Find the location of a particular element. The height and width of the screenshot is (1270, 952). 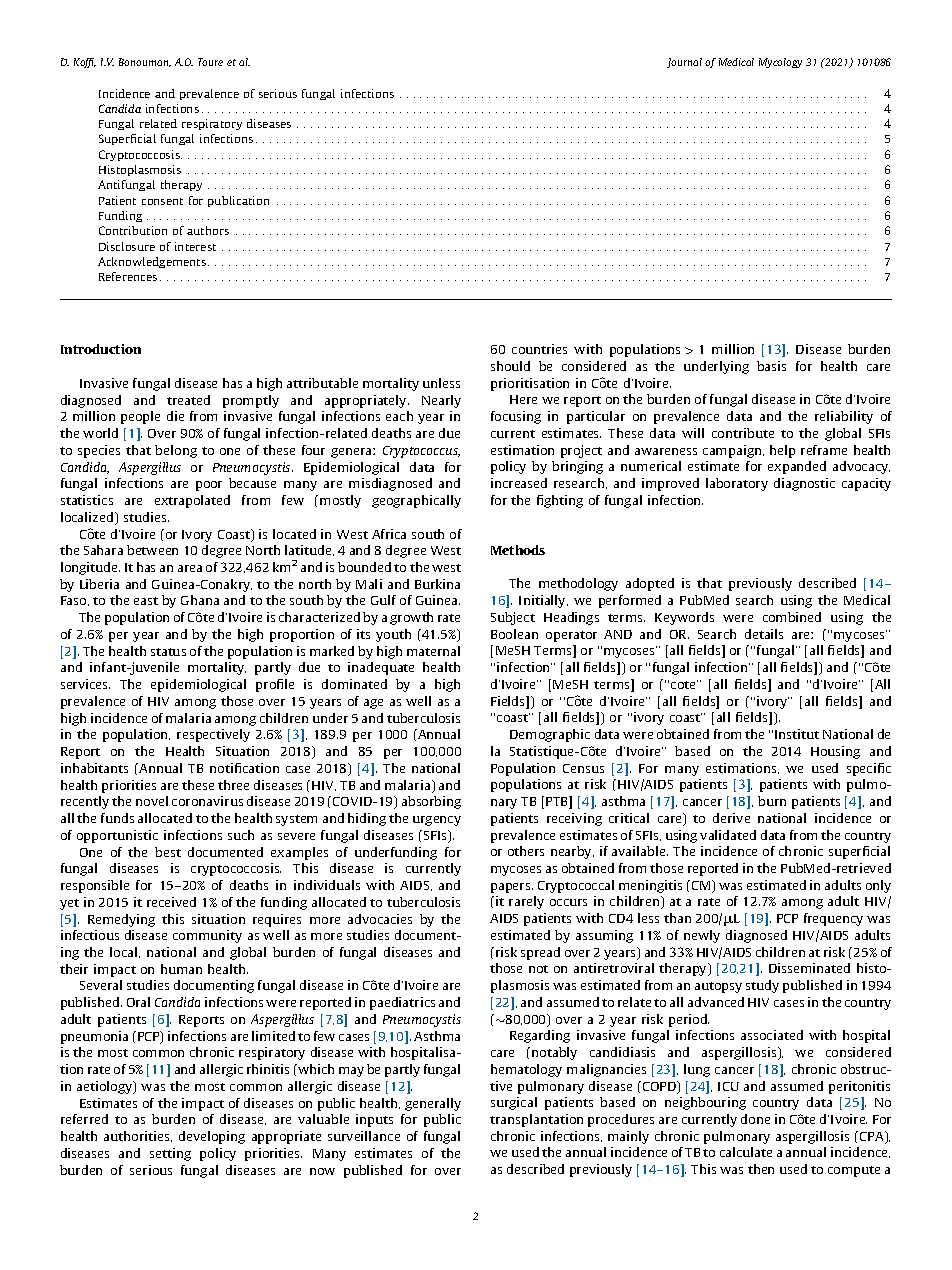

novel is located at coordinates (152, 801).
